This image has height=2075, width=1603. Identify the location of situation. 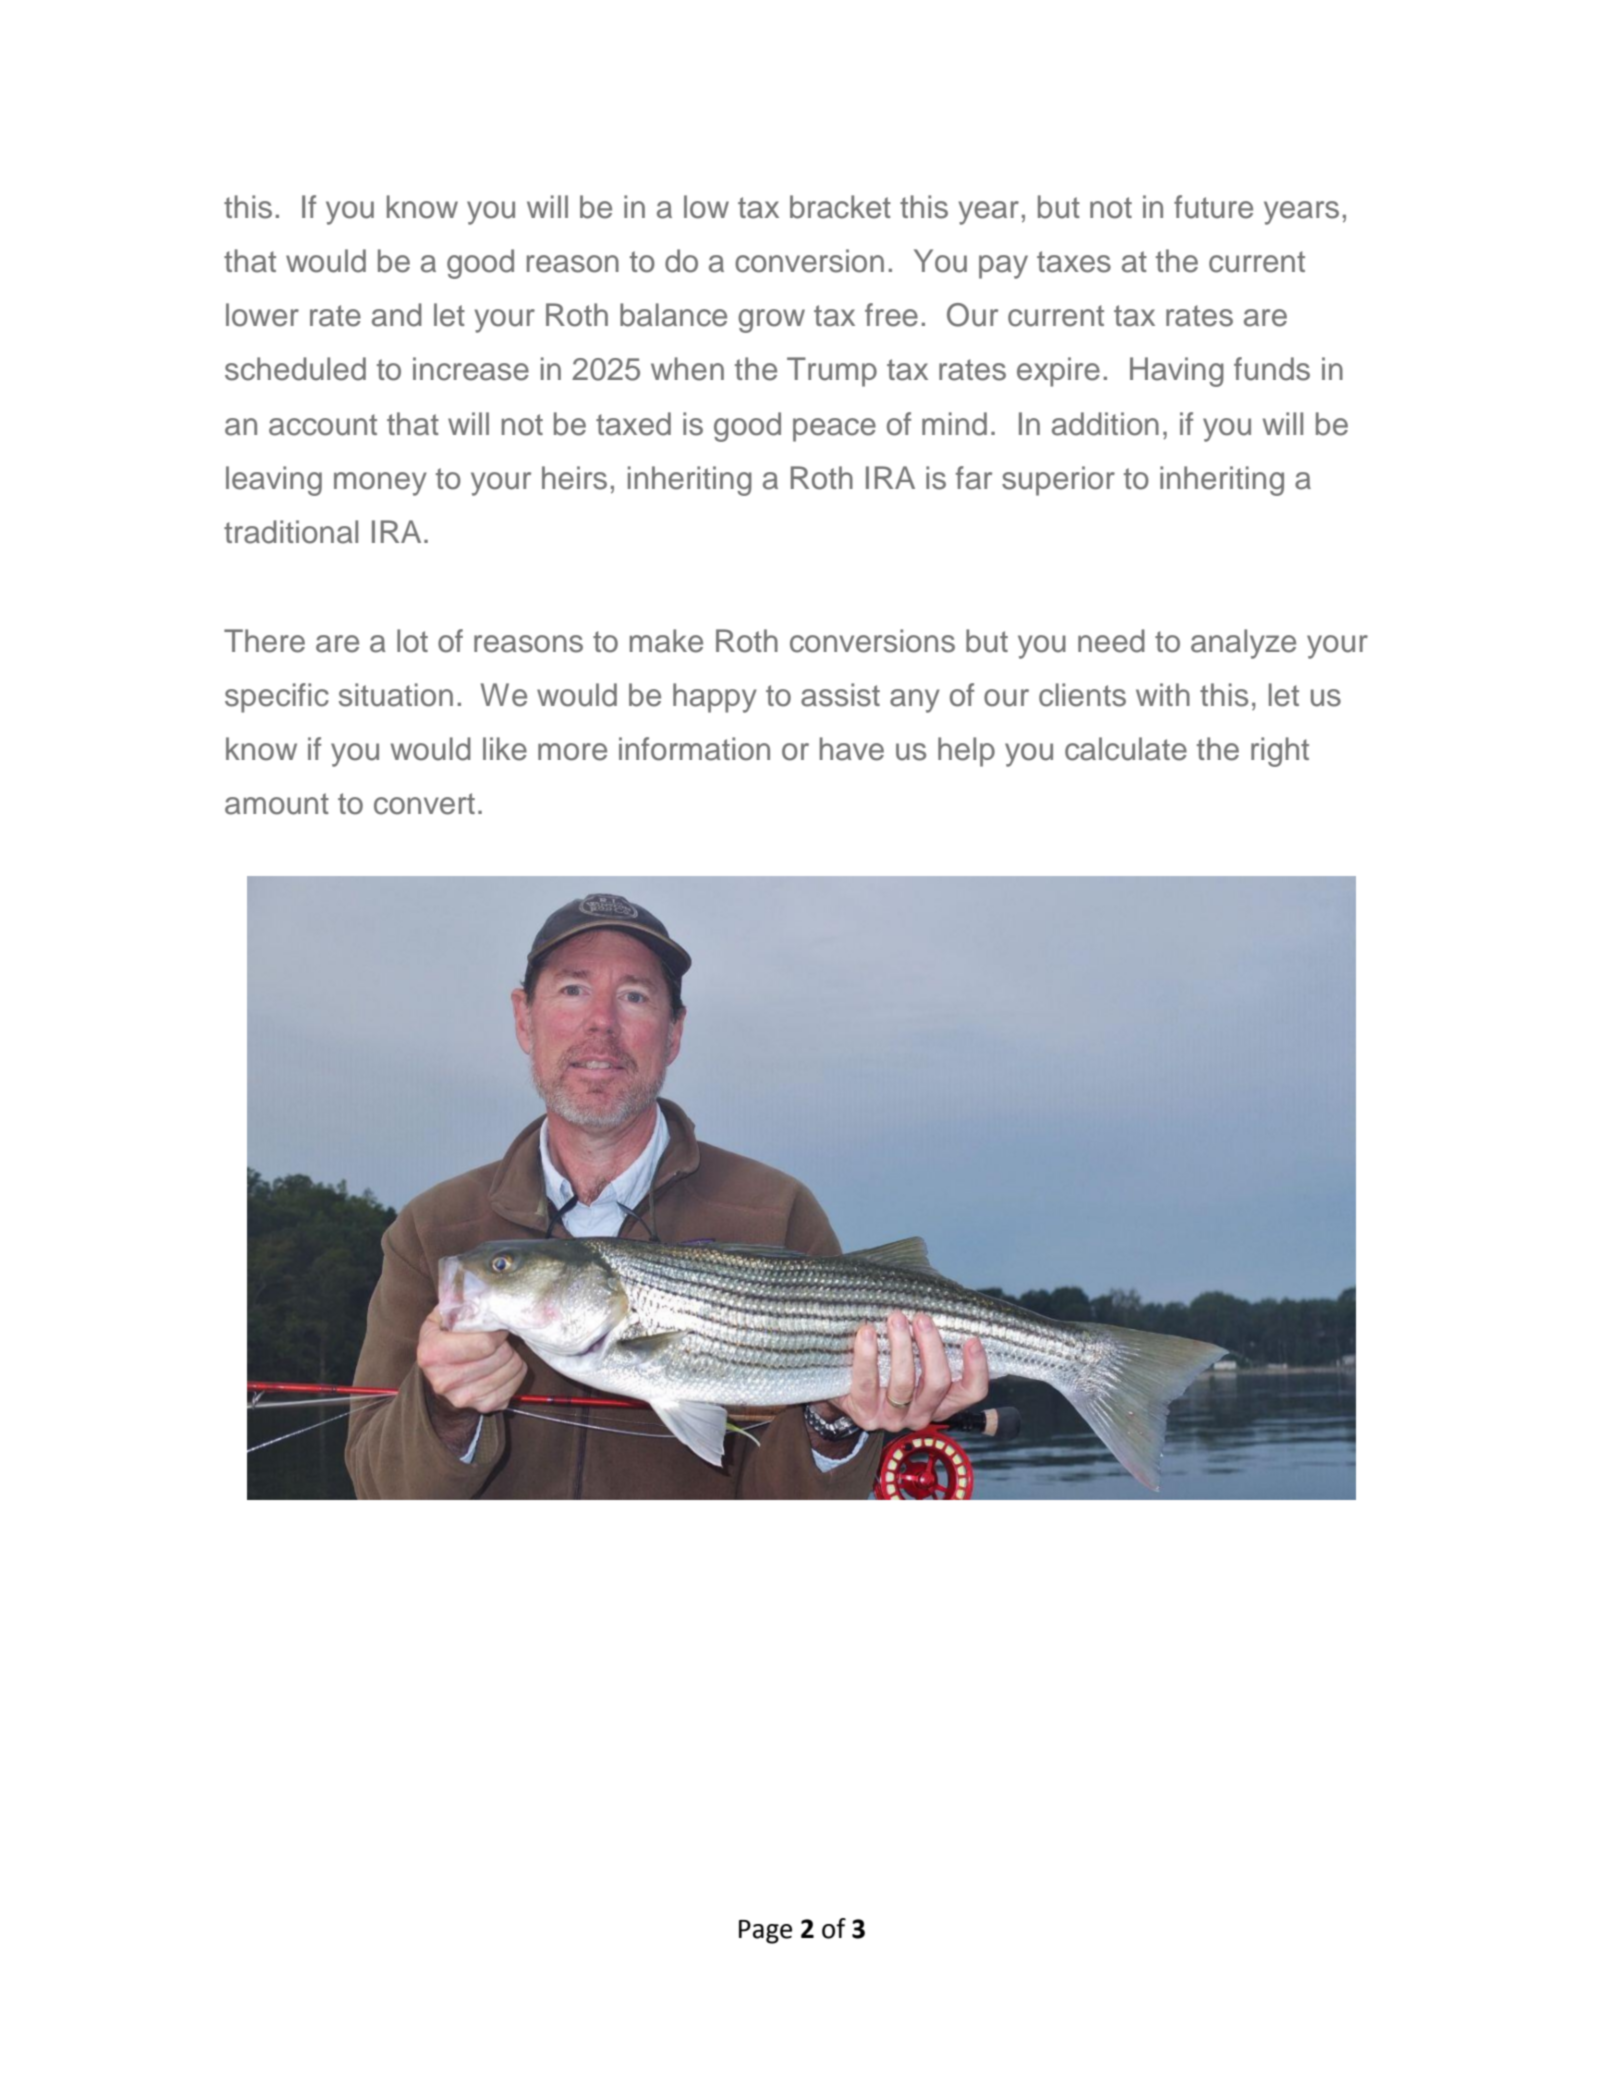
(396, 695).
